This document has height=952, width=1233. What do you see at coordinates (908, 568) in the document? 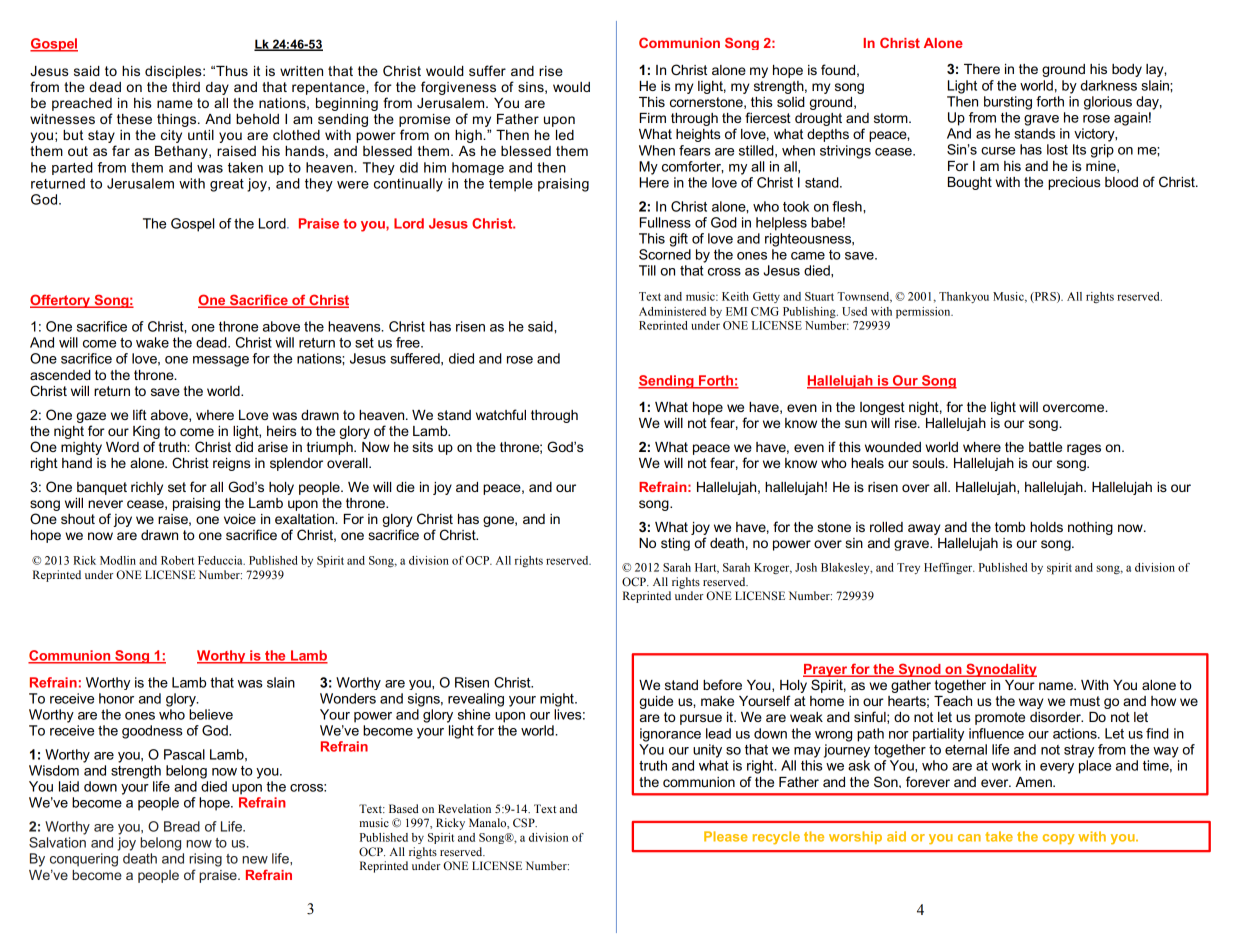
I see `Trey` at bounding box center [908, 568].
